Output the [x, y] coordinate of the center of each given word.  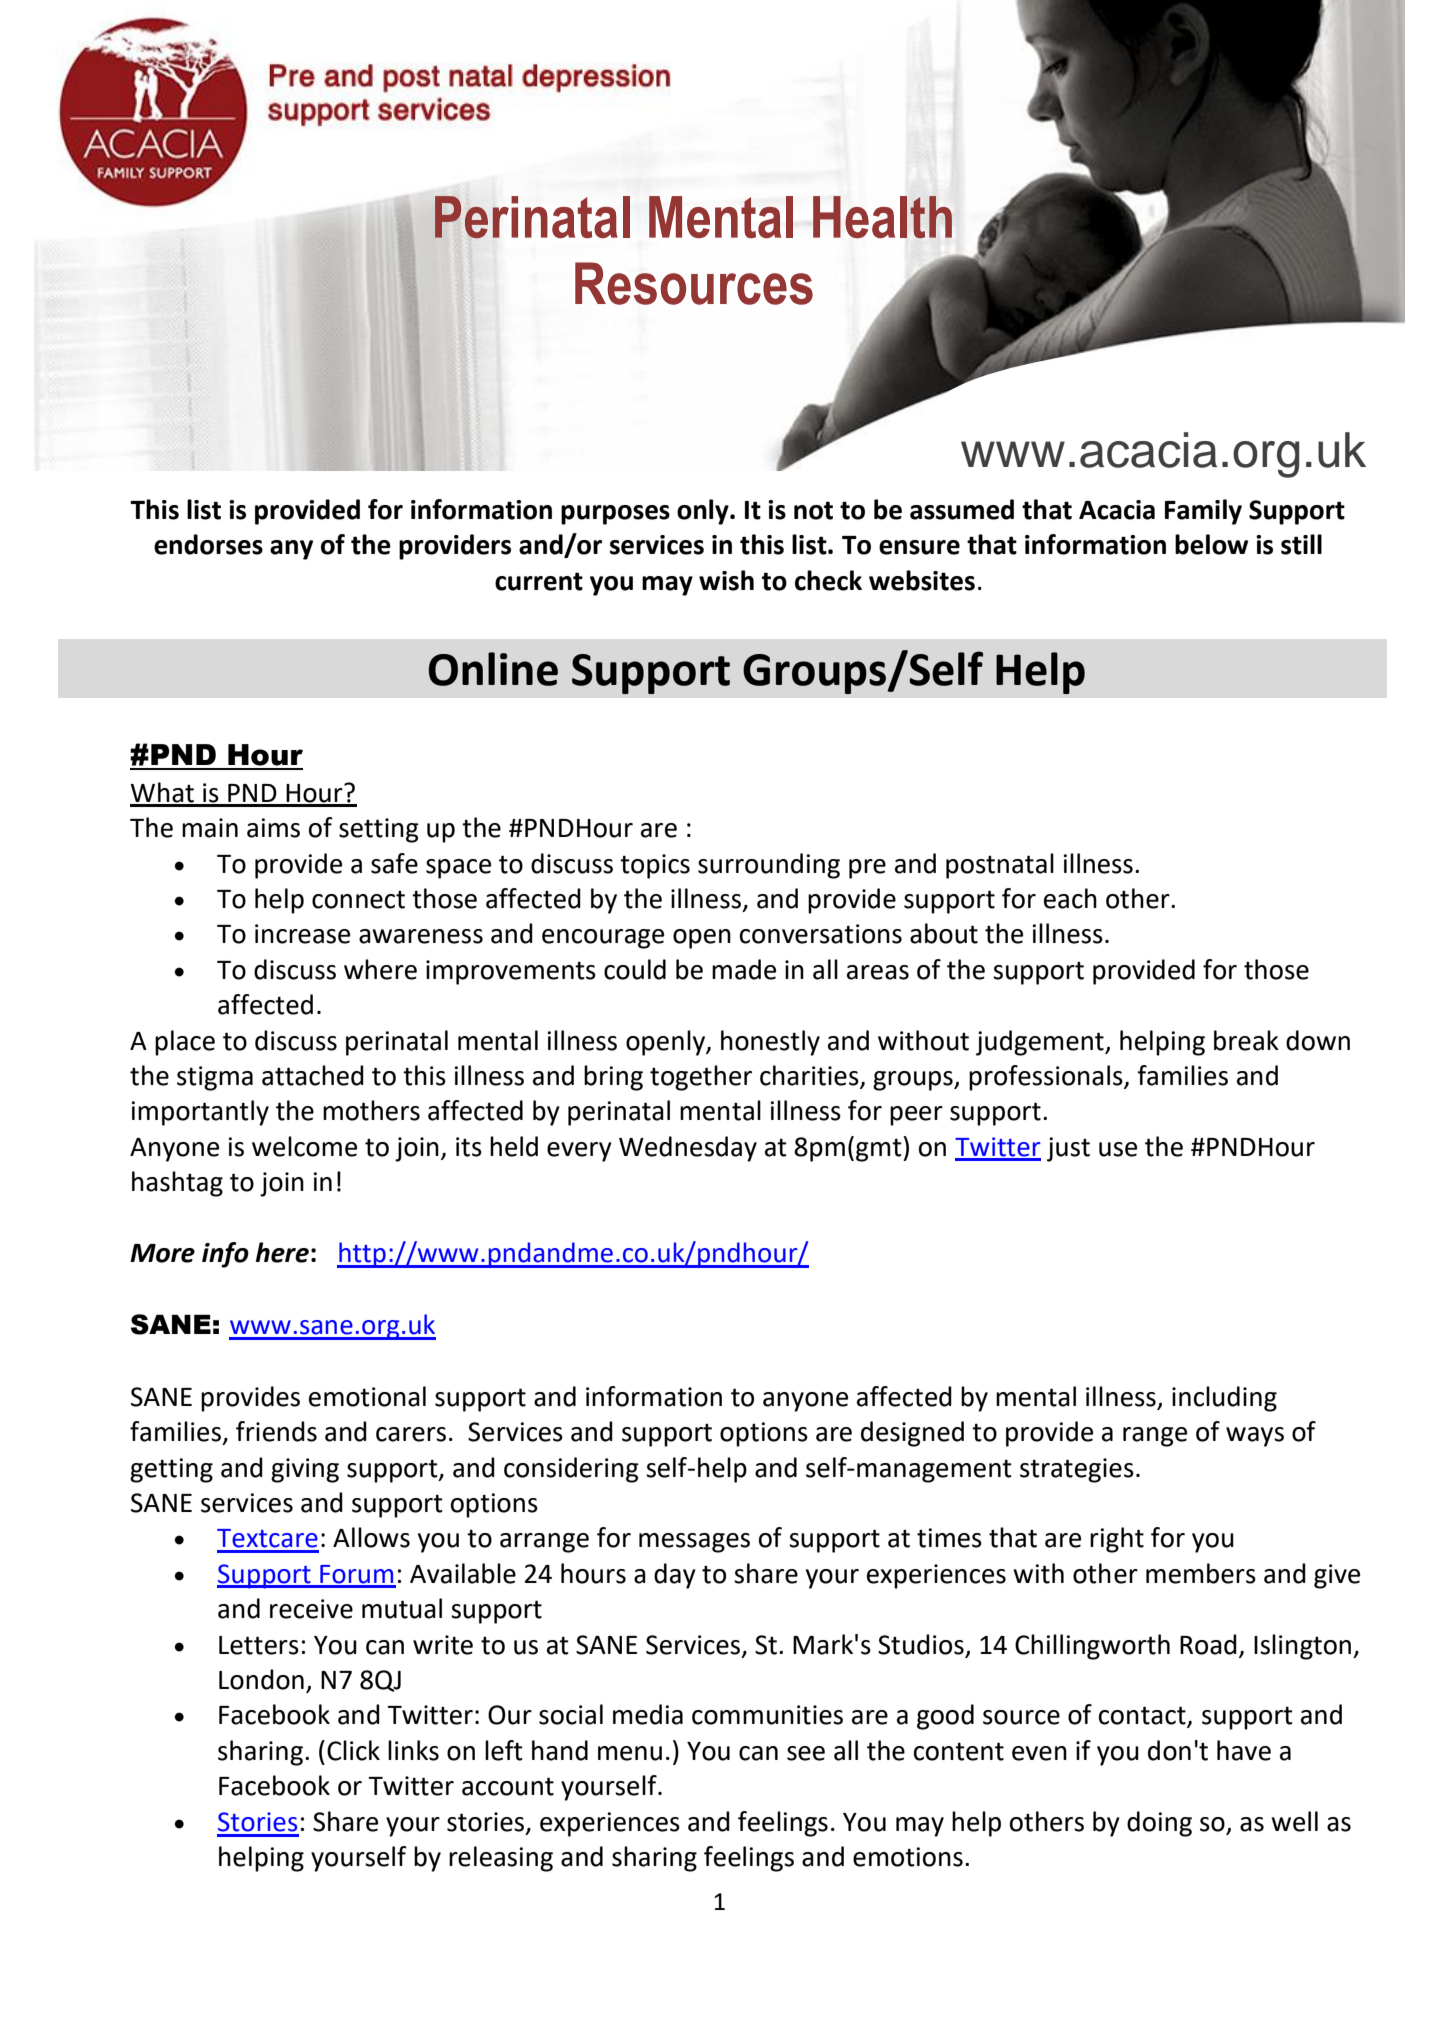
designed [912, 1434]
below [1211, 544]
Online [493, 669]
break [1246, 1040]
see [806, 1753]
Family [1203, 512]
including [1224, 1399]
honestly [770, 1043]
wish [726, 580]
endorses [208, 544]
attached [313, 1075]
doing [1159, 1824]
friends [276, 1431]
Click [353, 1750]
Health [882, 217]
